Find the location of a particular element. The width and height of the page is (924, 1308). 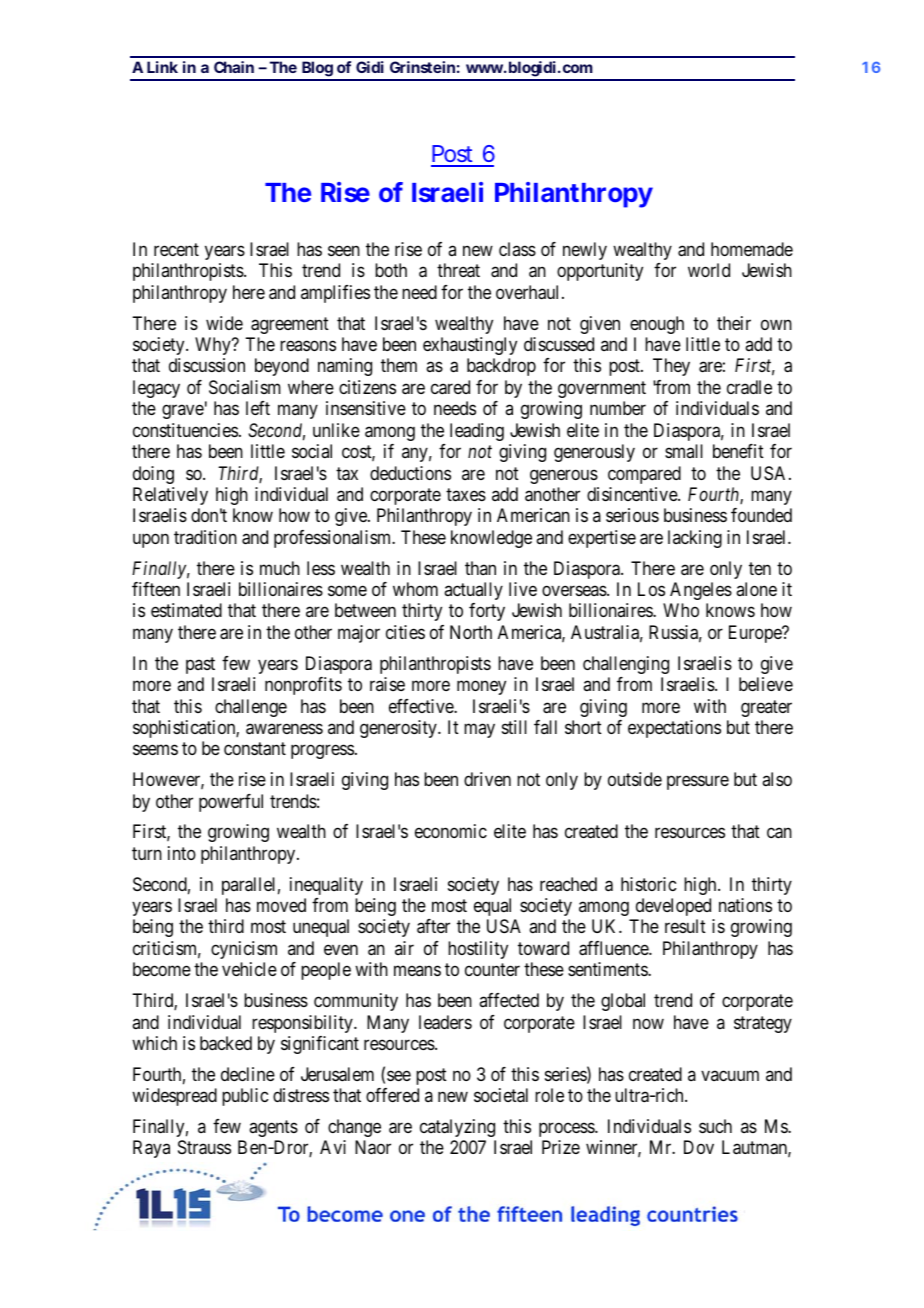

public is located at coordinates (245, 1097).
